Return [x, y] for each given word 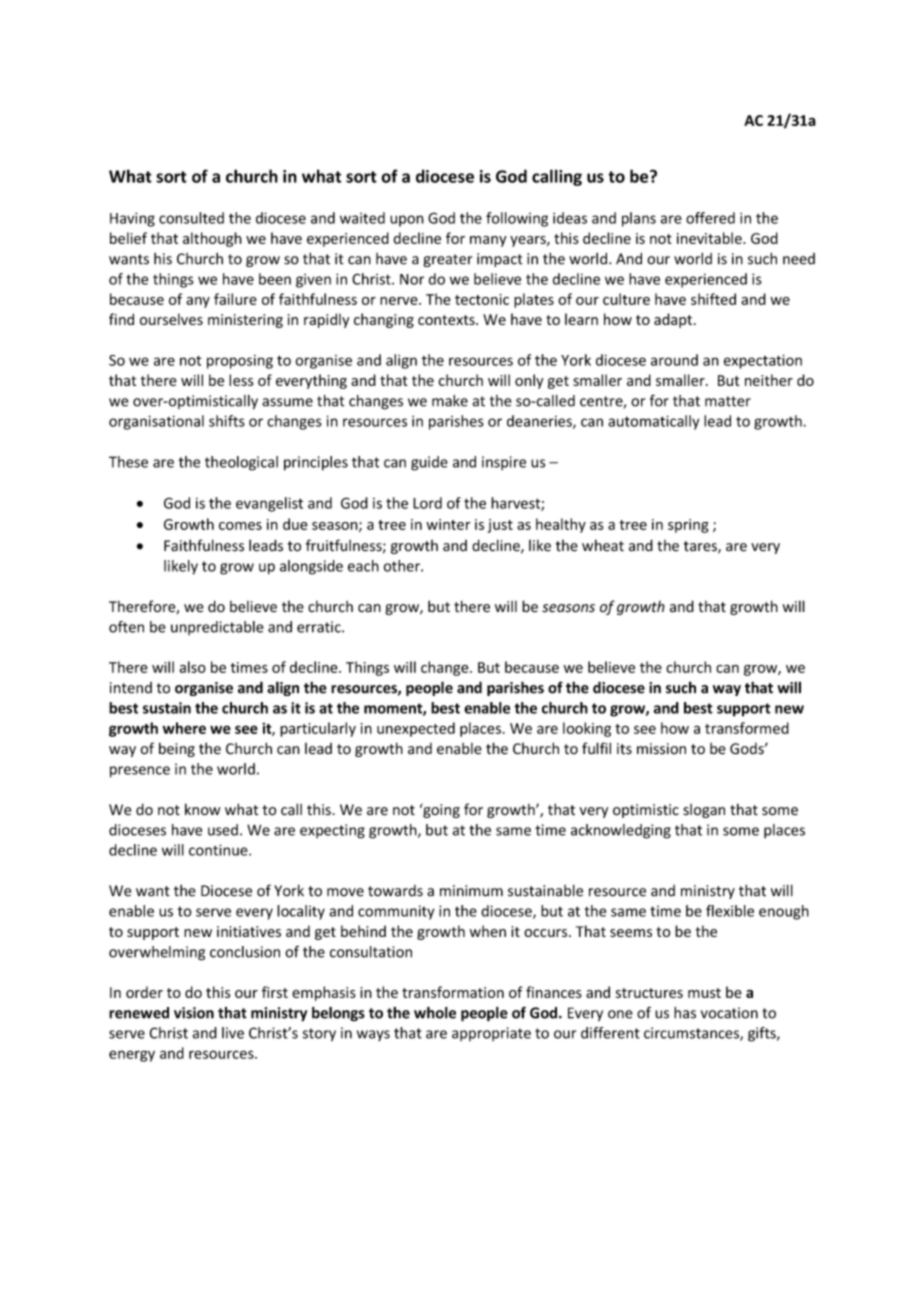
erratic [320, 627]
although [212, 239]
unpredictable [217, 628]
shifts [227, 421]
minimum [471, 891]
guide [429, 463]
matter [728, 401]
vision [194, 1013]
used [223, 830]
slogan [704, 811]
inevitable [710, 238]
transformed [747, 728]
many [488, 241]
